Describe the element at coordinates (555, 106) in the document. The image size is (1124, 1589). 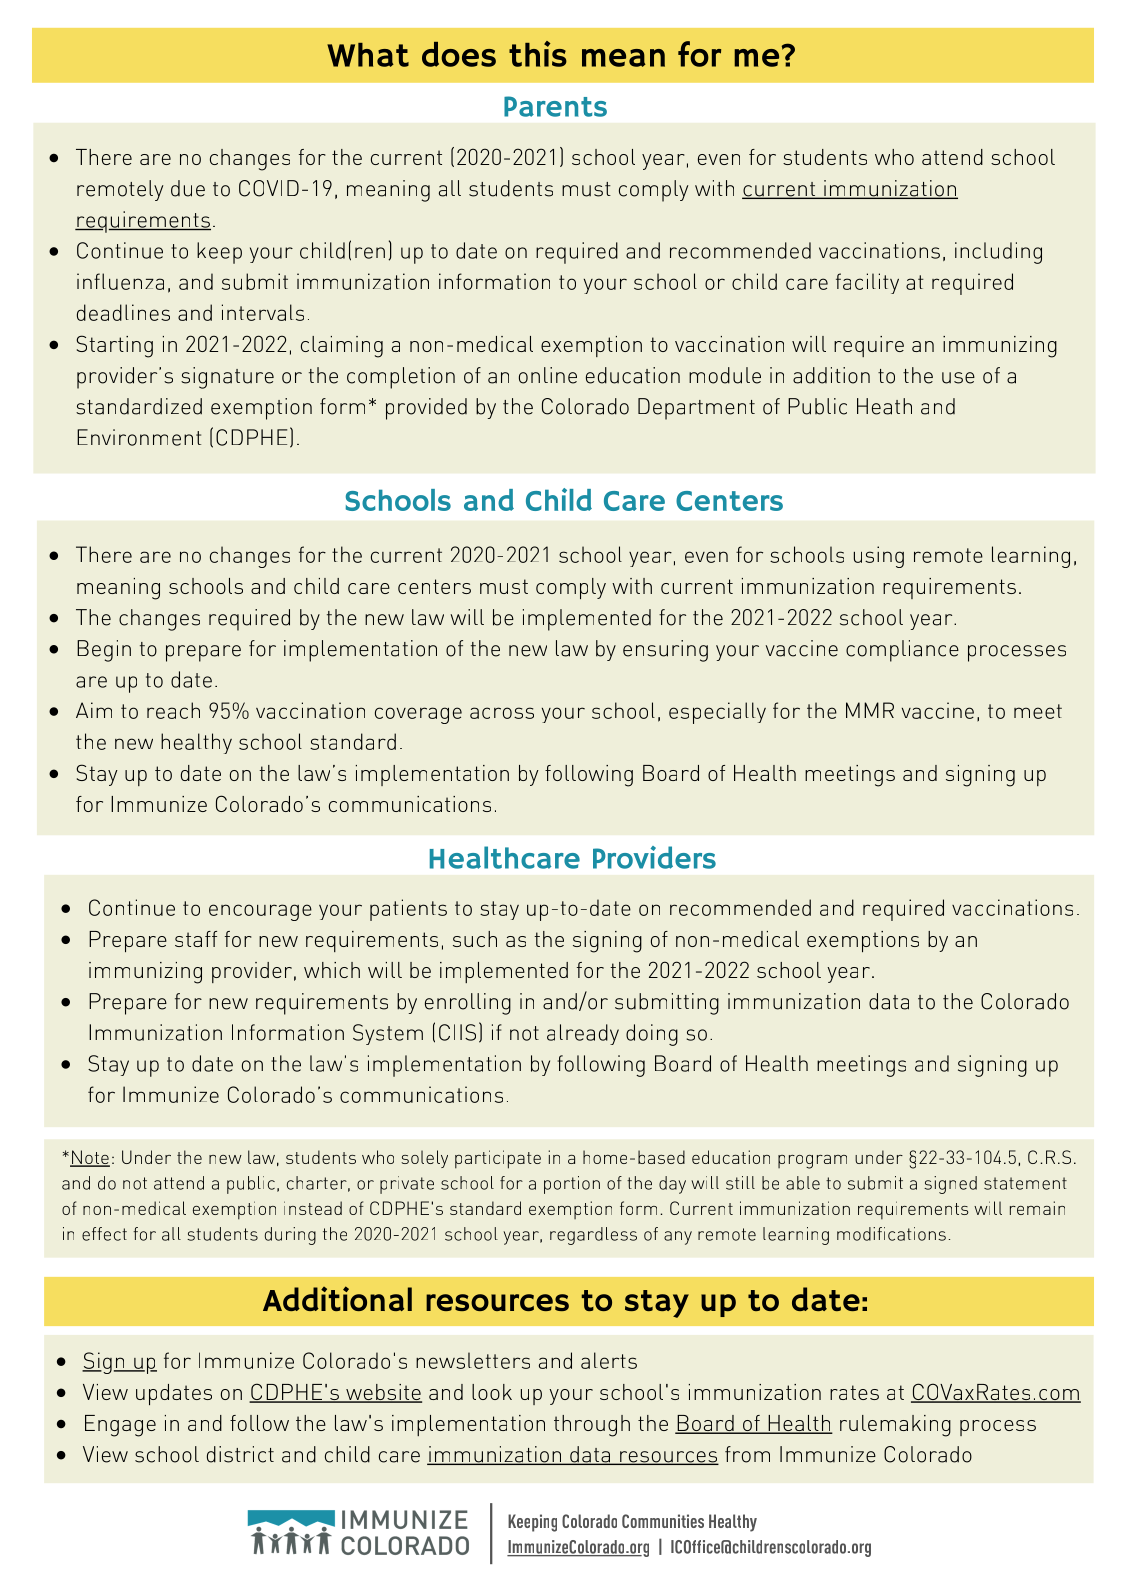
I see `Parents` at that location.
